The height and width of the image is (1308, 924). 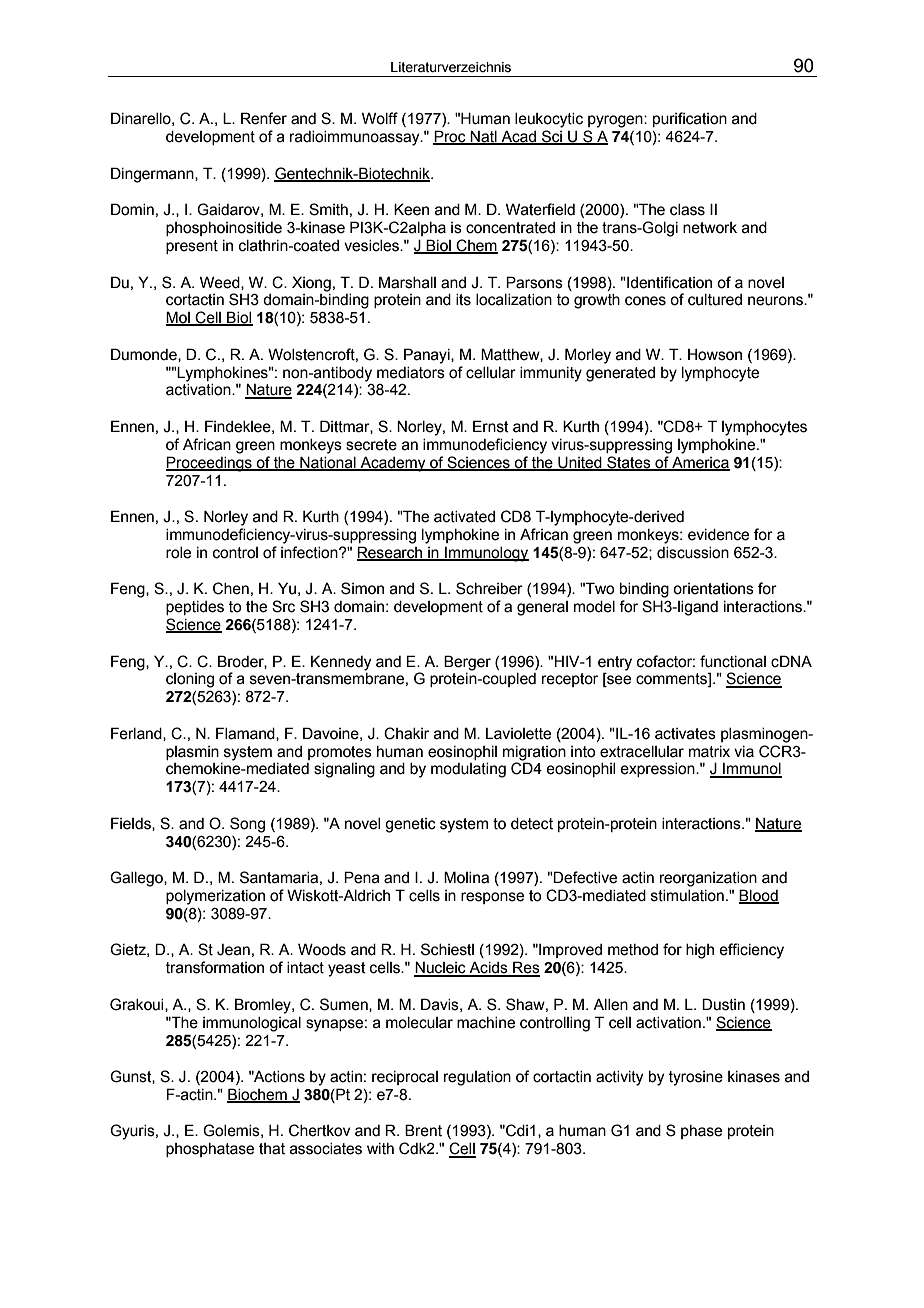 I want to click on purification, so click(x=690, y=119).
